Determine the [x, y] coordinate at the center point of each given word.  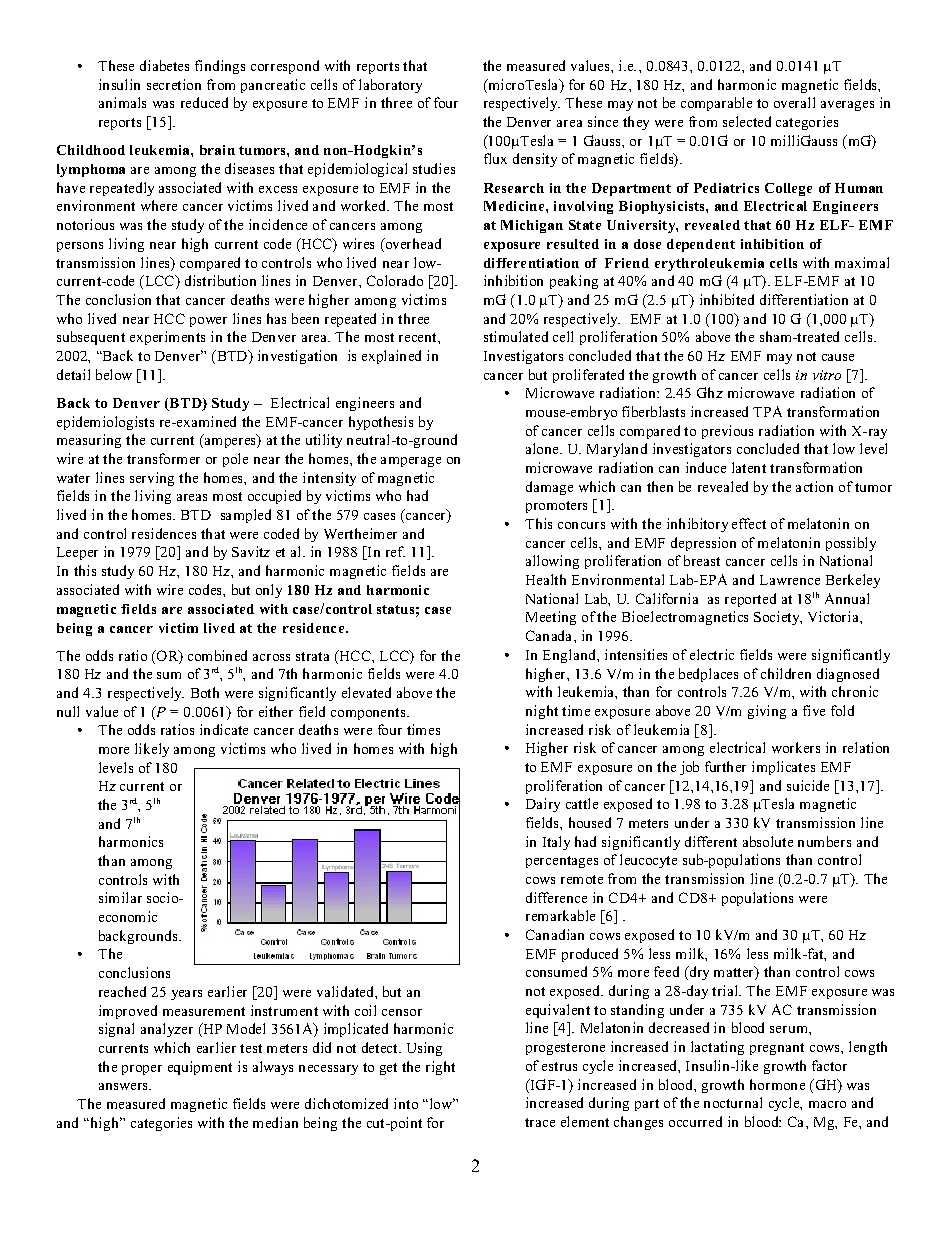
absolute [768, 841]
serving [152, 479]
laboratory [390, 86]
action [814, 486]
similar [120, 897]
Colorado [395, 280]
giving [767, 712]
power [208, 322]
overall [794, 102]
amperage [411, 462]
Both [205, 692]
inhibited [727, 299]
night [542, 712]
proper [142, 1070]
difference [556, 897]
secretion [174, 84]
